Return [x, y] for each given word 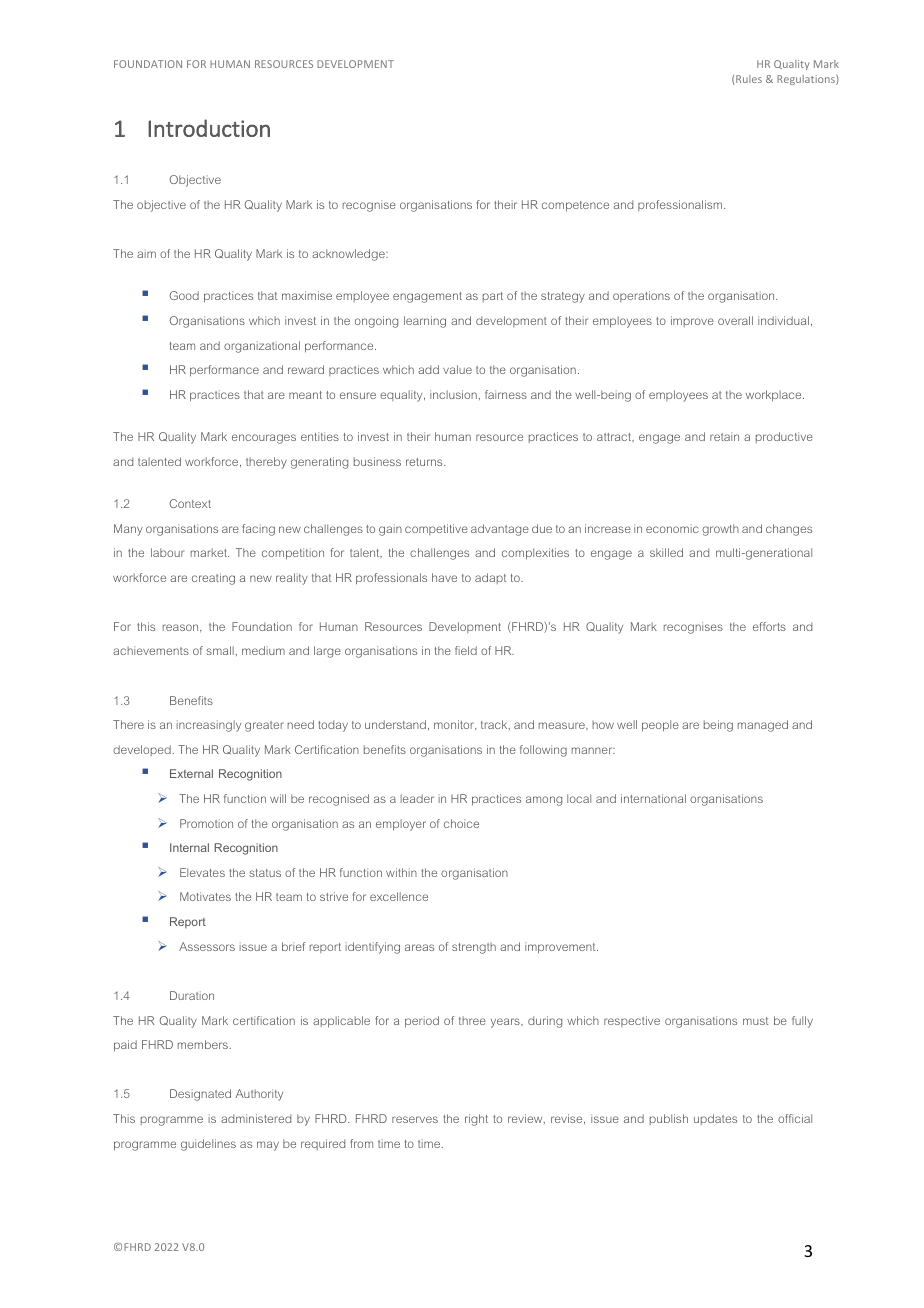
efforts [769, 626]
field [466, 650]
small [220, 650]
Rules [749, 79]
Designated [200, 1095]
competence [575, 206]
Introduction [209, 128]
